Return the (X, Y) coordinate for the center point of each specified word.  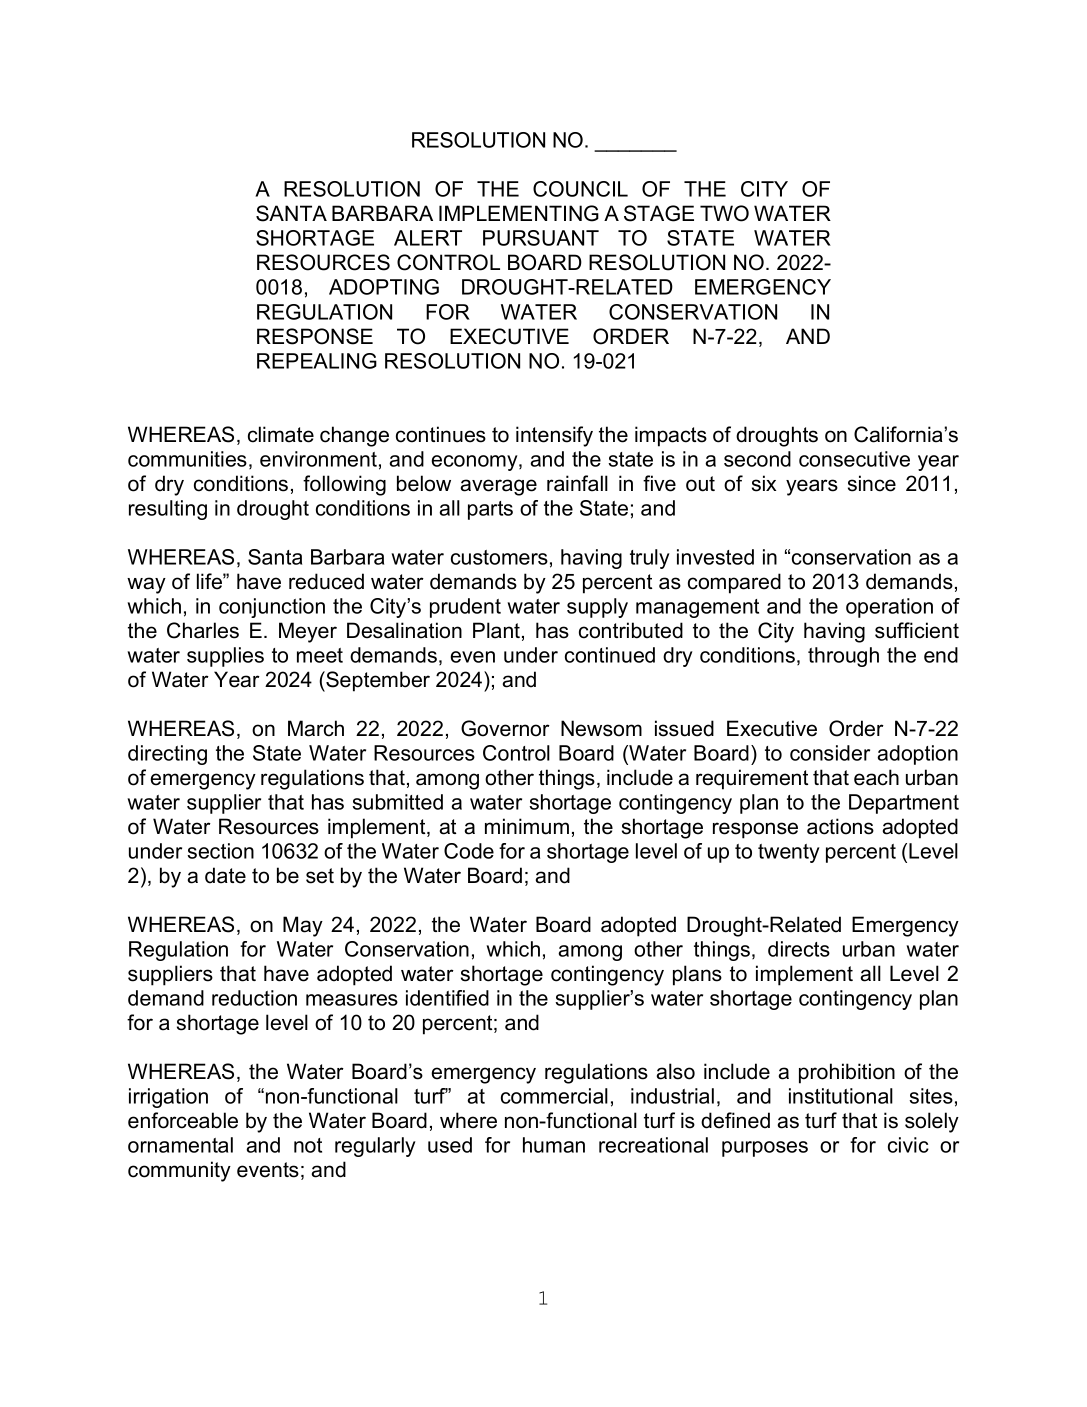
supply (597, 608)
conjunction (272, 608)
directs (799, 949)
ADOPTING (384, 287)
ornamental (180, 1145)
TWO (724, 213)
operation (889, 608)
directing (167, 755)
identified (447, 998)
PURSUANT (541, 238)
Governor (505, 728)
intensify (554, 436)
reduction (254, 998)
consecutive (854, 459)
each (876, 777)
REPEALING (317, 361)
